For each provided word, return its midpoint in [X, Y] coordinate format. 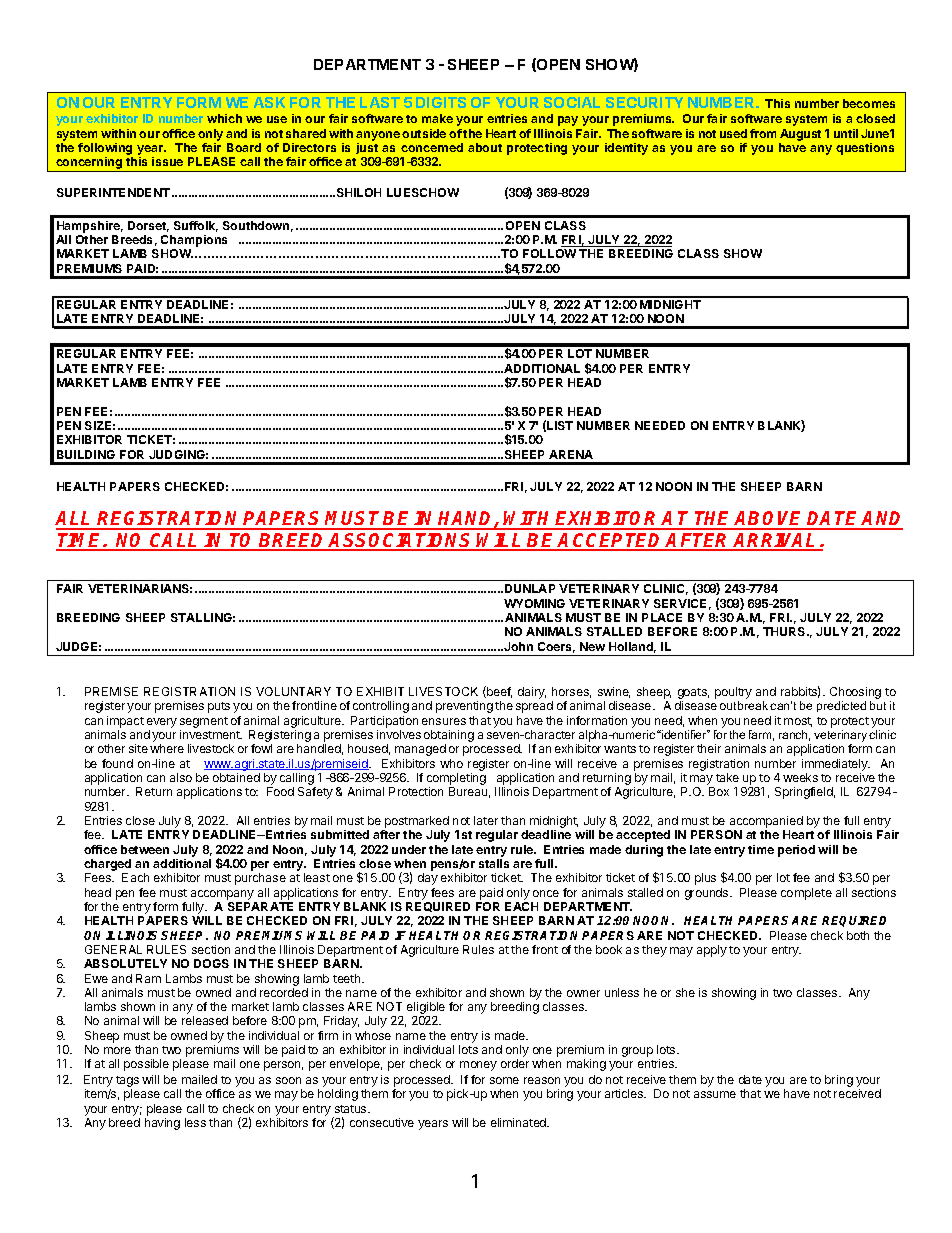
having [162, 1124]
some [504, 1080]
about [485, 147]
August [800, 135]
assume [715, 1094]
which [224, 118]
